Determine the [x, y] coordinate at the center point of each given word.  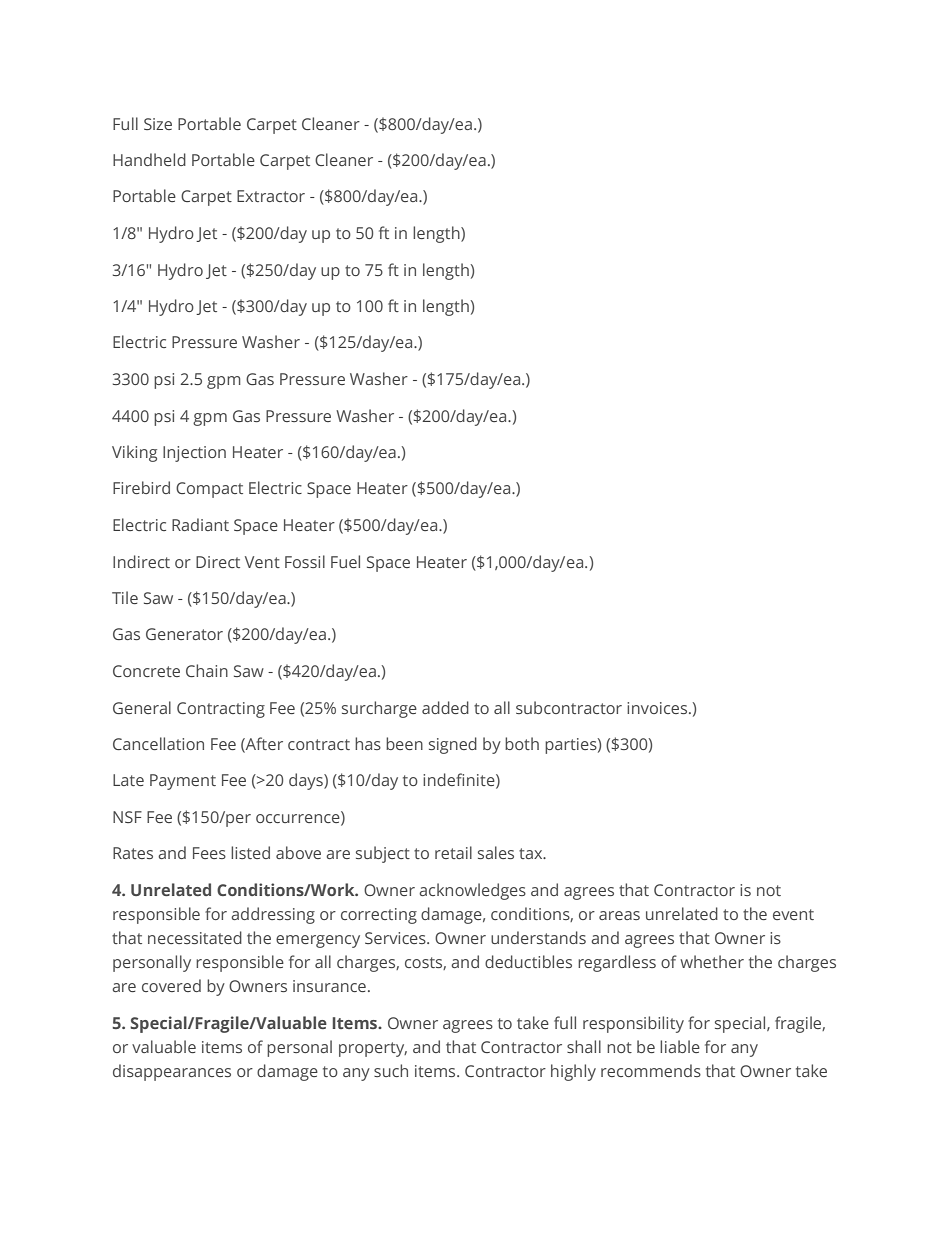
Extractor [271, 196]
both [522, 743]
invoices [658, 708]
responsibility [633, 1024]
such [391, 1070]
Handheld [149, 159]
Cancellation [158, 743]
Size [158, 124]
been [404, 743]
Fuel [345, 561]
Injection [194, 454]
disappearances [172, 1072]
